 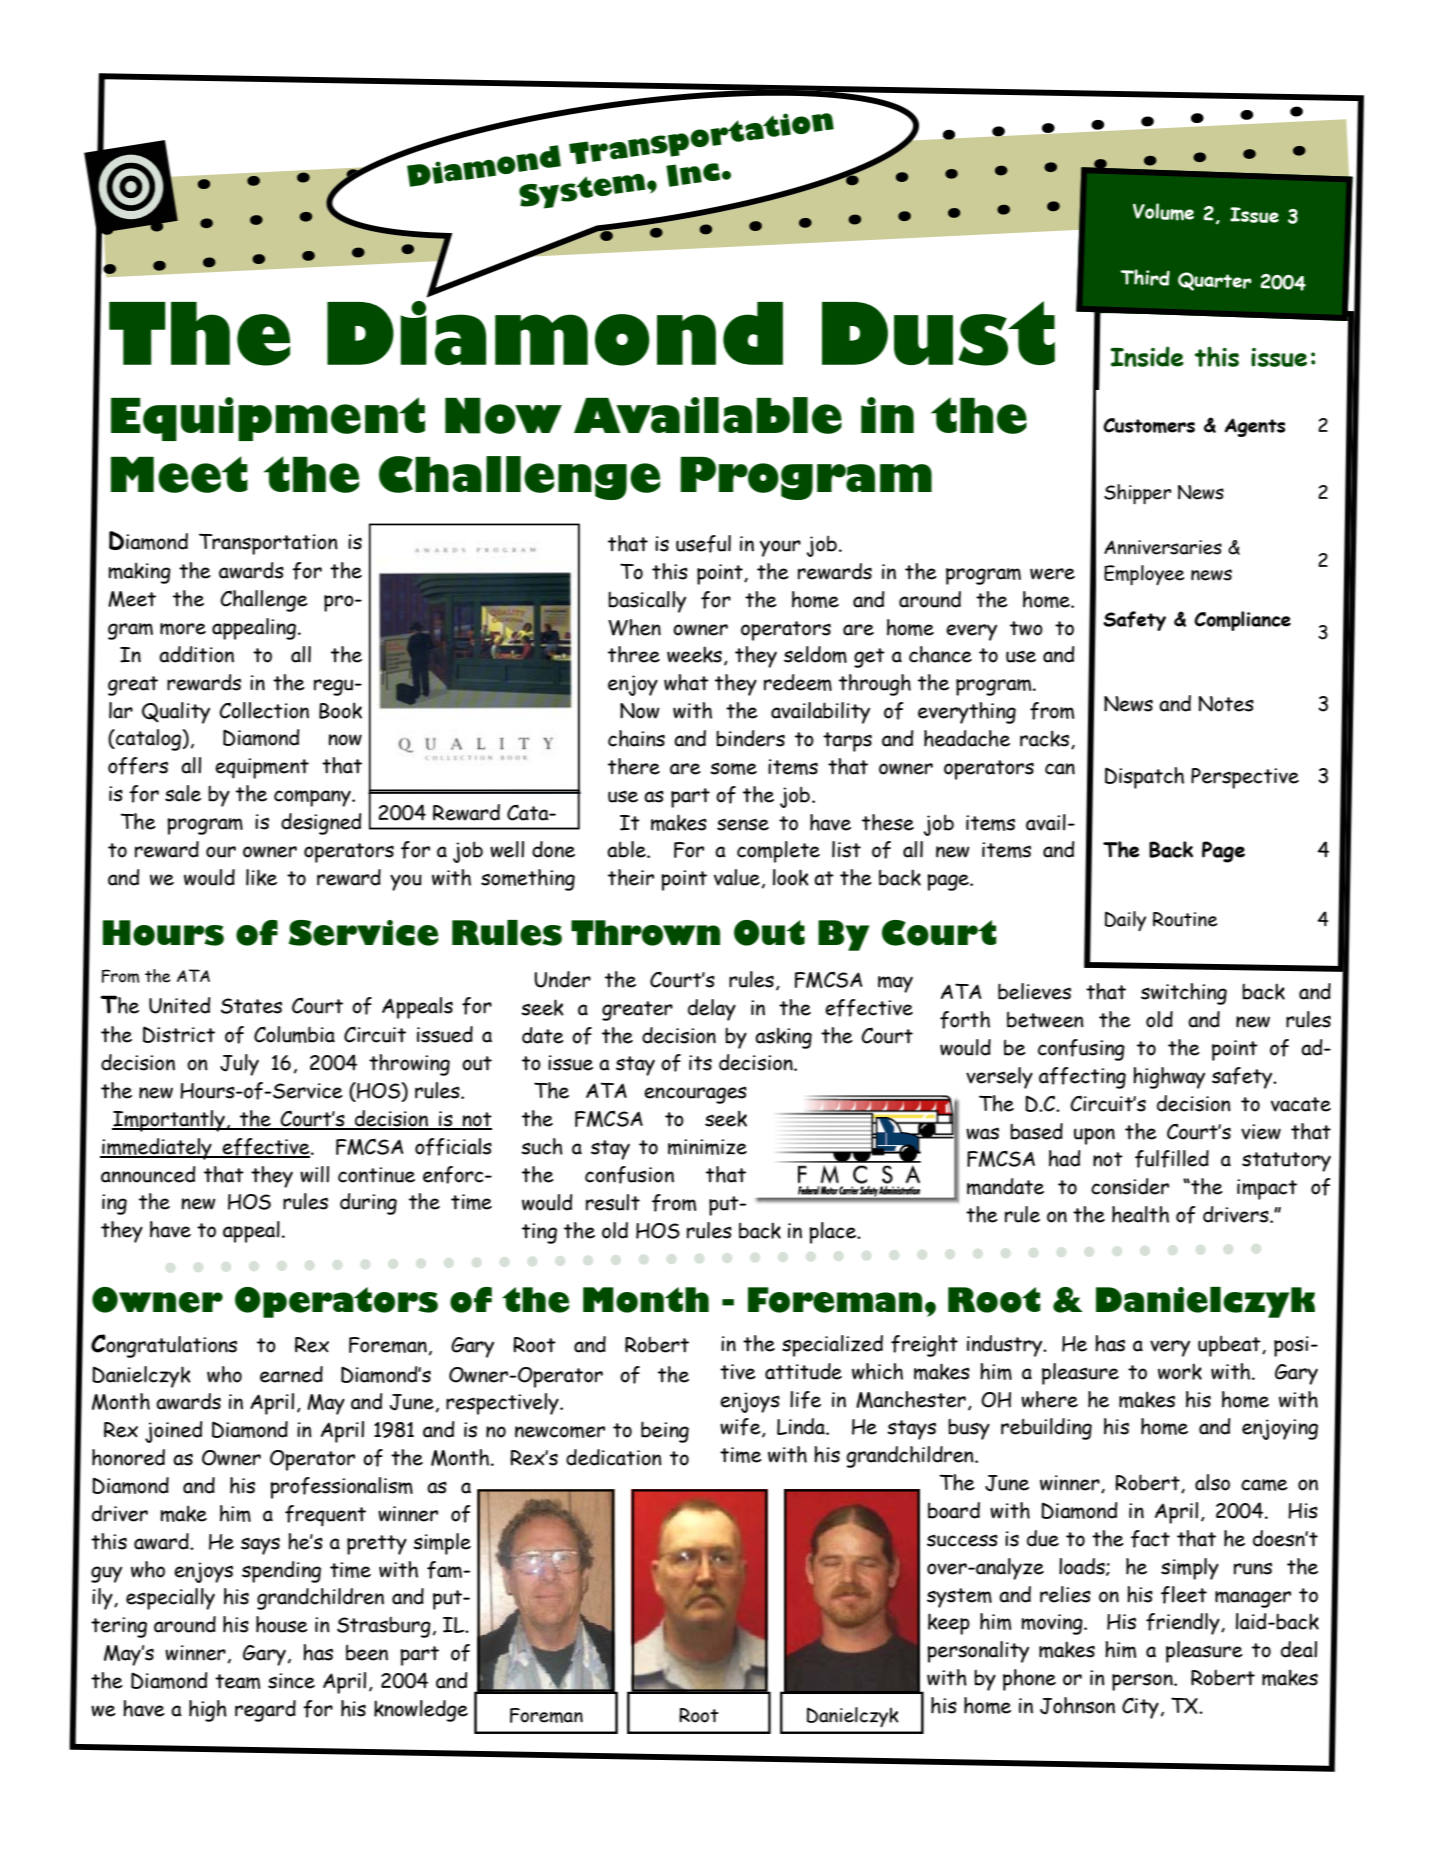 I want to click on City, so click(x=1140, y=1708).
